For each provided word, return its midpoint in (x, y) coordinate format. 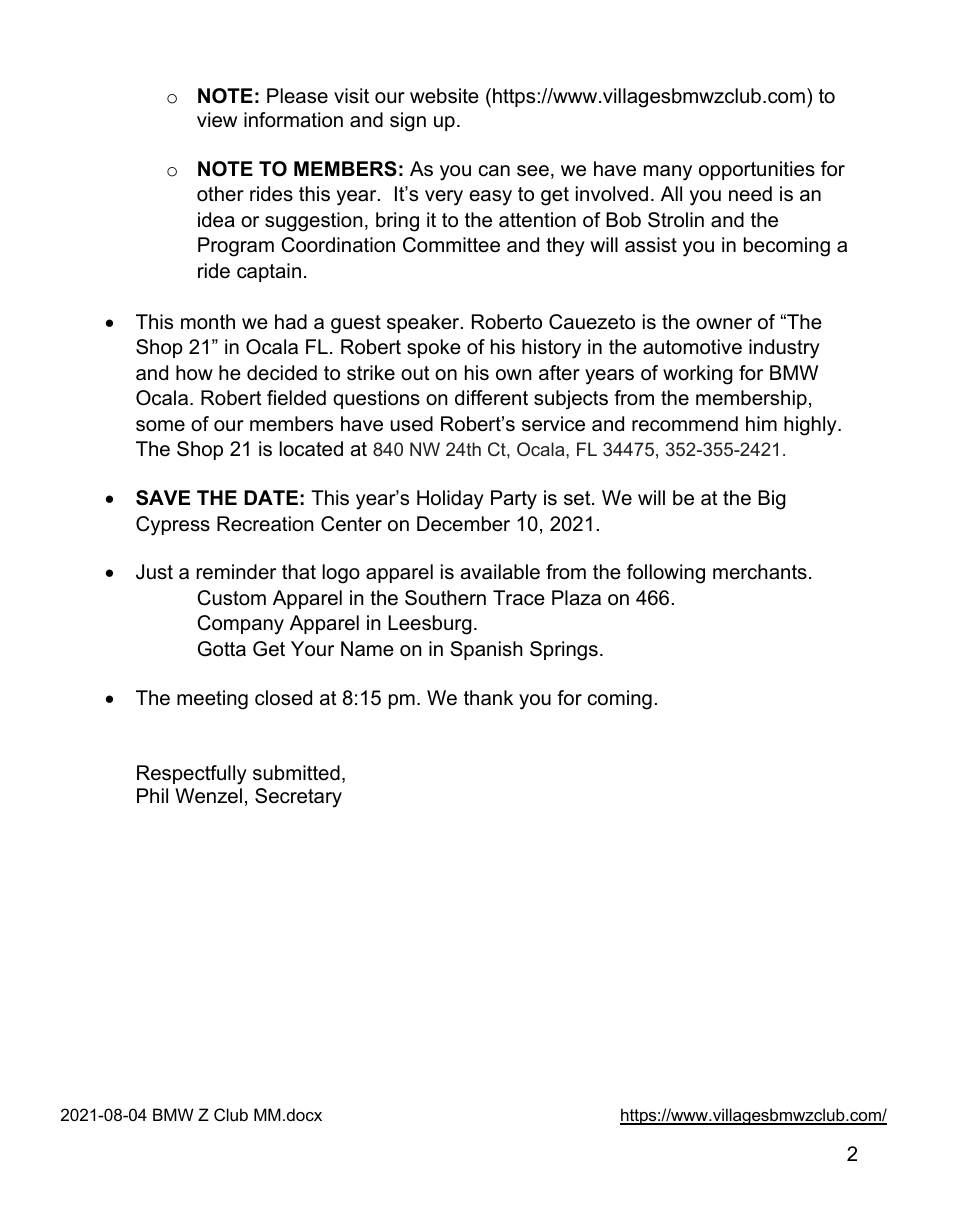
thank (488, 697)
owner (724, 324)
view (217, 120)
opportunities (757, 170)
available (500, 572)
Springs (564, 651)
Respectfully (192, 775)
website (444, 96)
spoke (434, 348)
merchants (760, 572)
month (208, 322)
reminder (236, 572)
